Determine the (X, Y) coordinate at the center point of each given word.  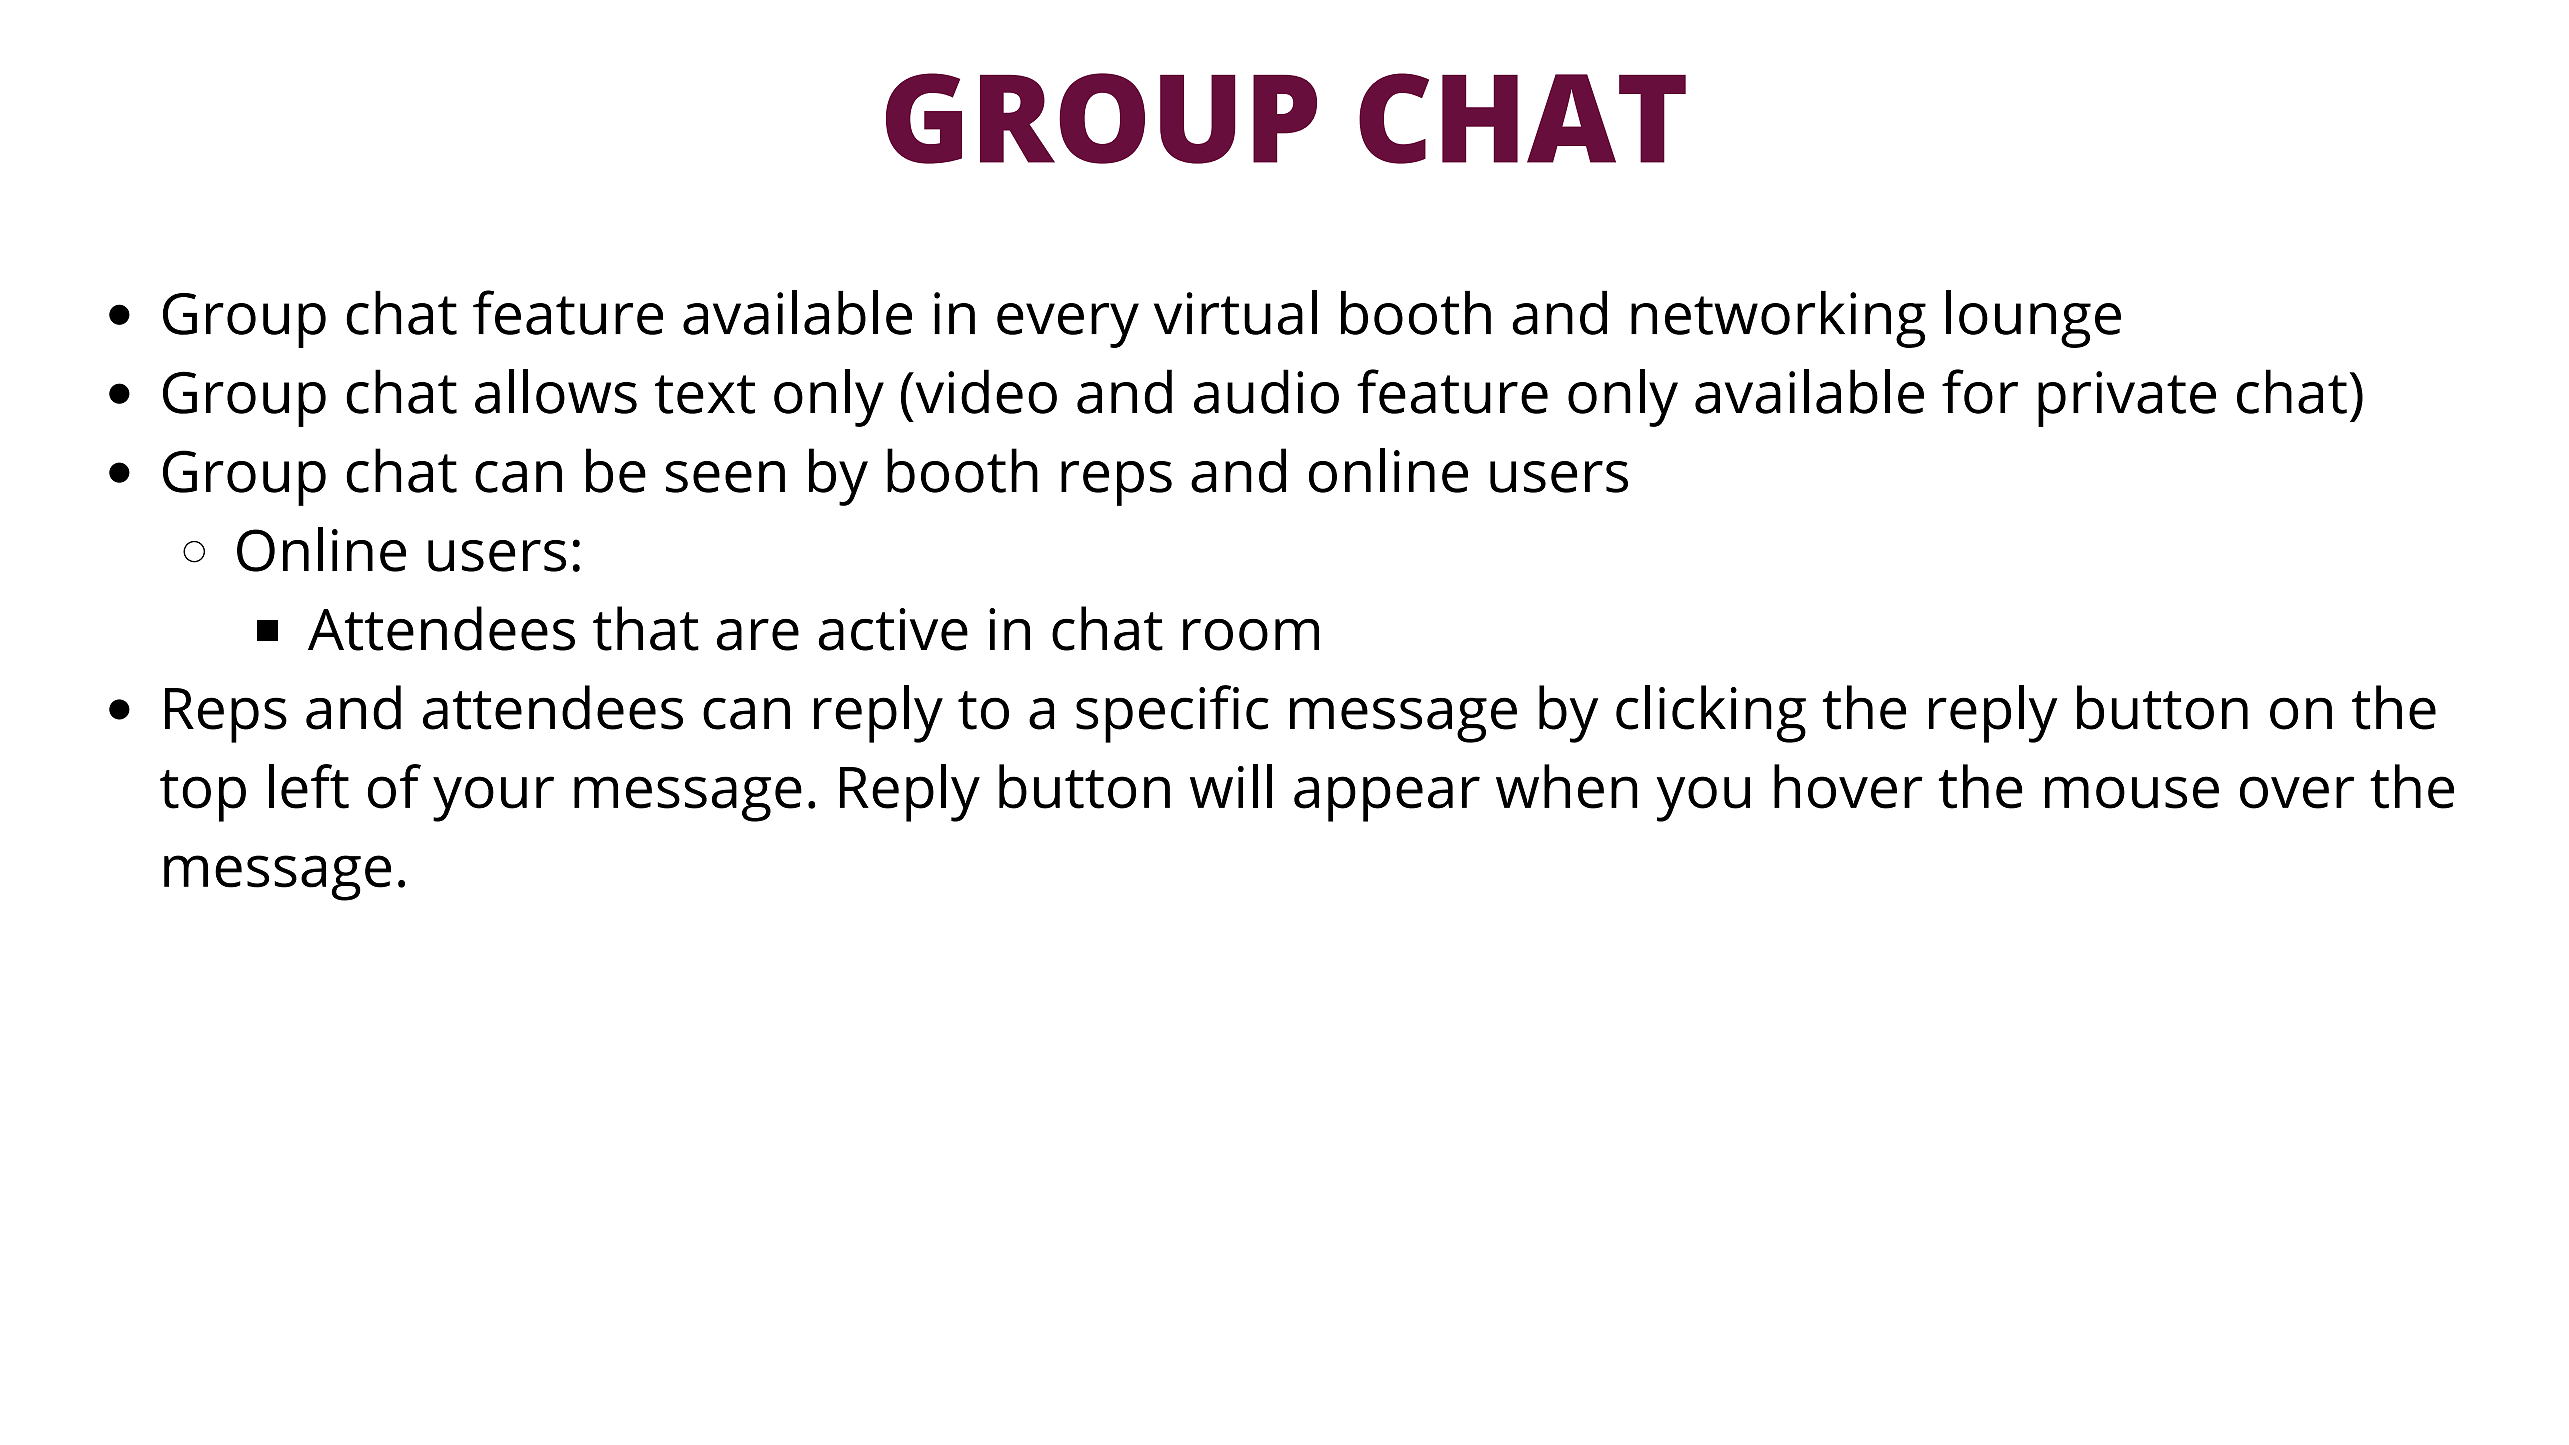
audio (1266, 391)
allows (556, 391)
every (1068, 325)
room (1251, 635)
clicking (1711, 714)
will (1231, 786)
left (309, 786)
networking (1778, 319)
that (646, 628)
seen (725, 477)
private (2127, 399)
